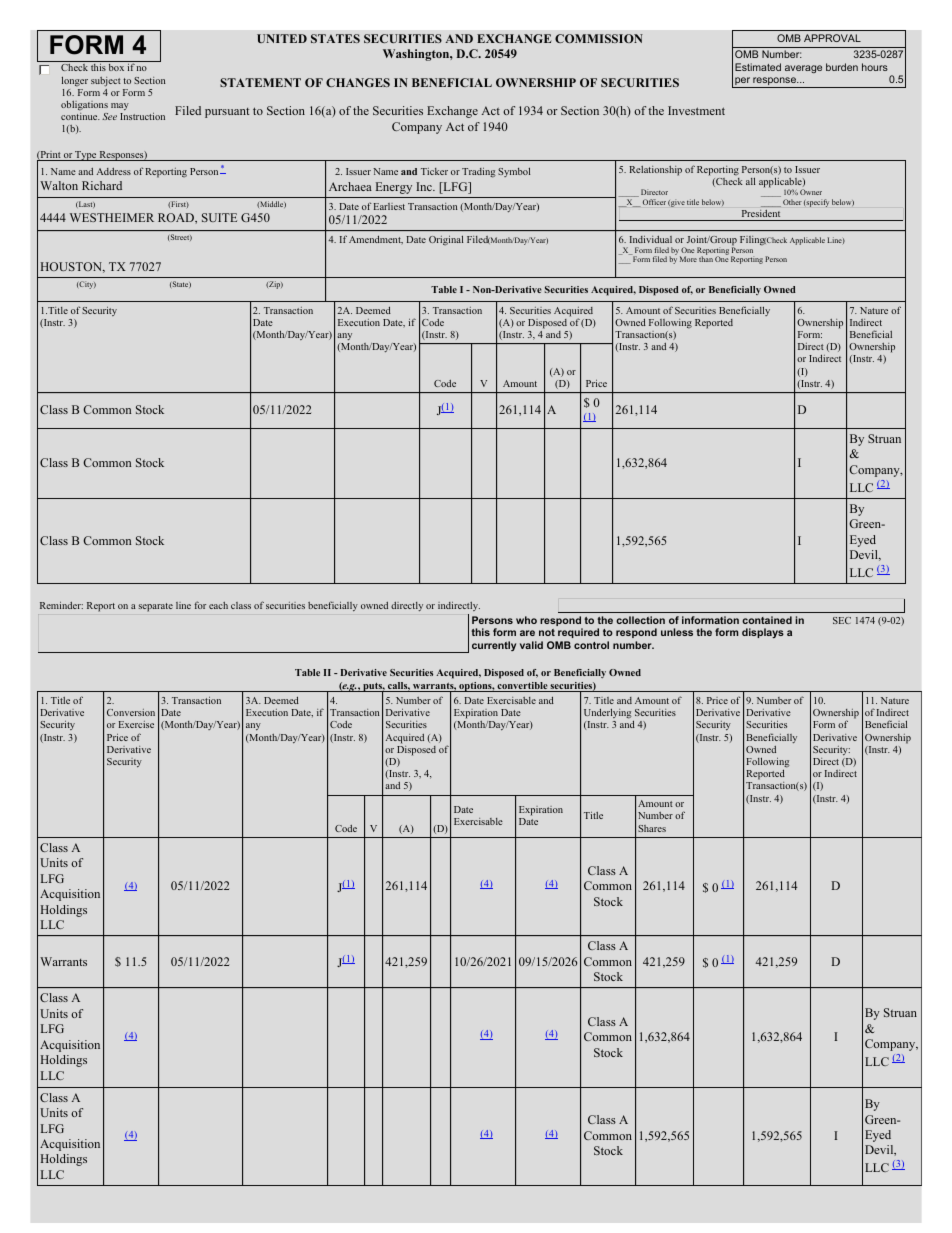 The width and height of the document is (952, 1233). I want to click on who, so click(526, 620).
